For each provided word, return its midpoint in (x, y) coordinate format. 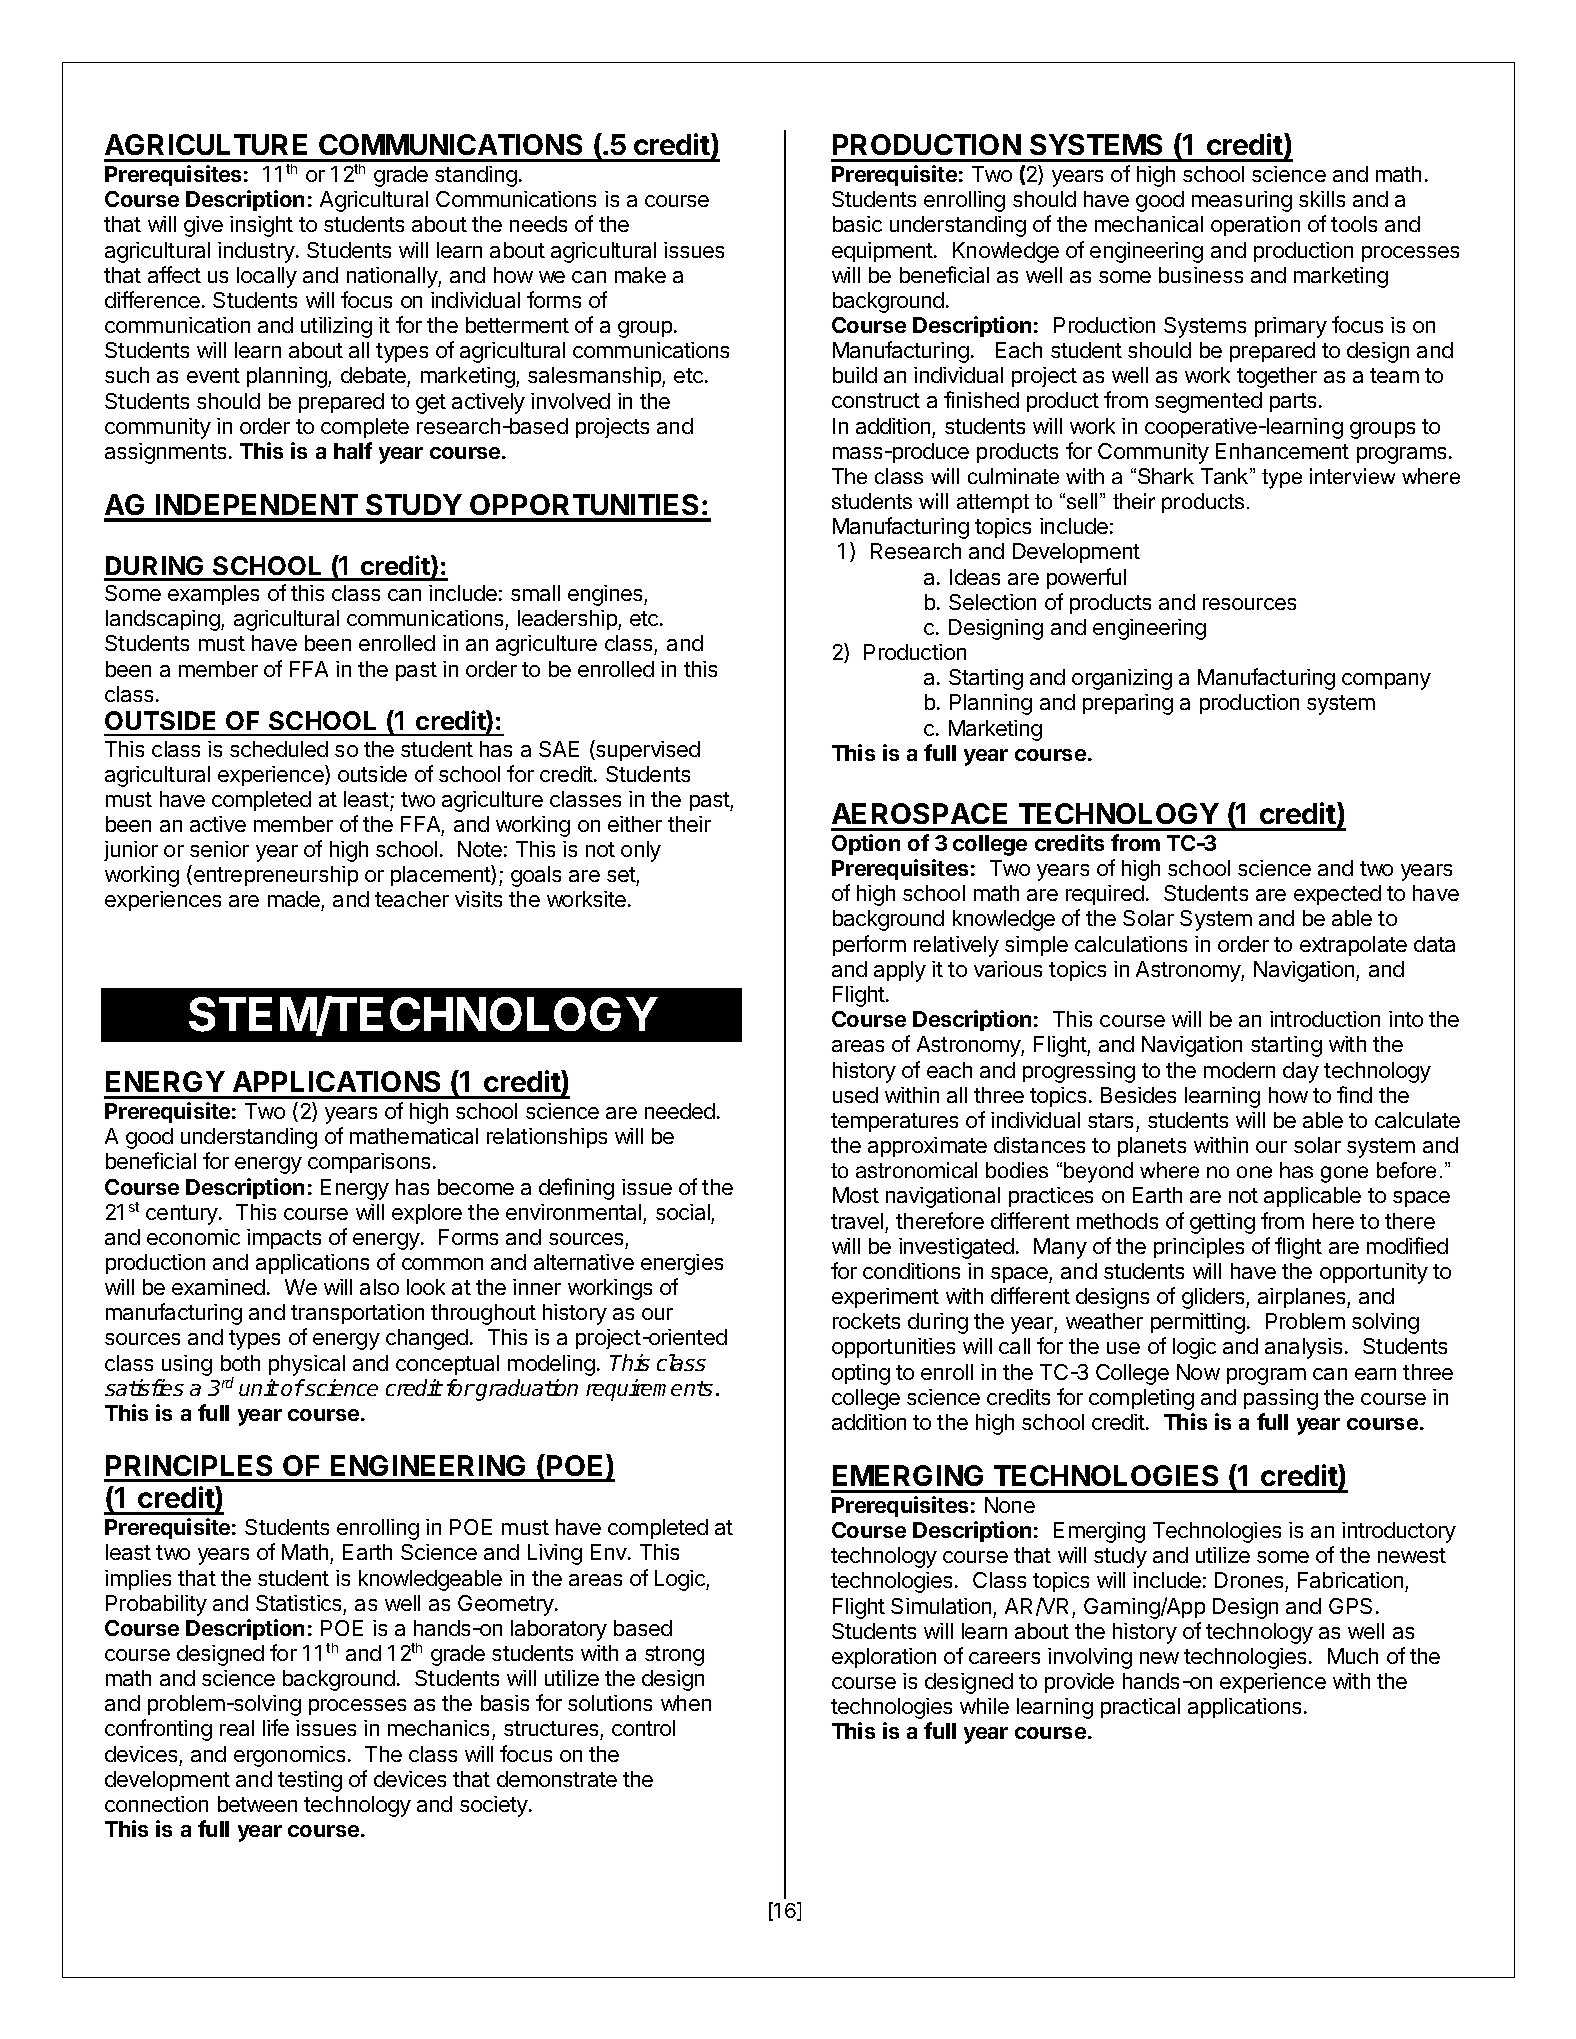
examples (213, 595)
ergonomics (289, 1756)
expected (1337, 895)
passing (1281, 1399)
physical (307, 1365)
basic (857, 224)
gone (1344, 1174)
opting (861, 1374)
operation (1255, 226)
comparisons (369, 1163)
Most (856, 1195)
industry (257, 252)
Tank (1226, 476)
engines (606, 595)
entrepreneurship (276, 876)
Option (866, 844)
